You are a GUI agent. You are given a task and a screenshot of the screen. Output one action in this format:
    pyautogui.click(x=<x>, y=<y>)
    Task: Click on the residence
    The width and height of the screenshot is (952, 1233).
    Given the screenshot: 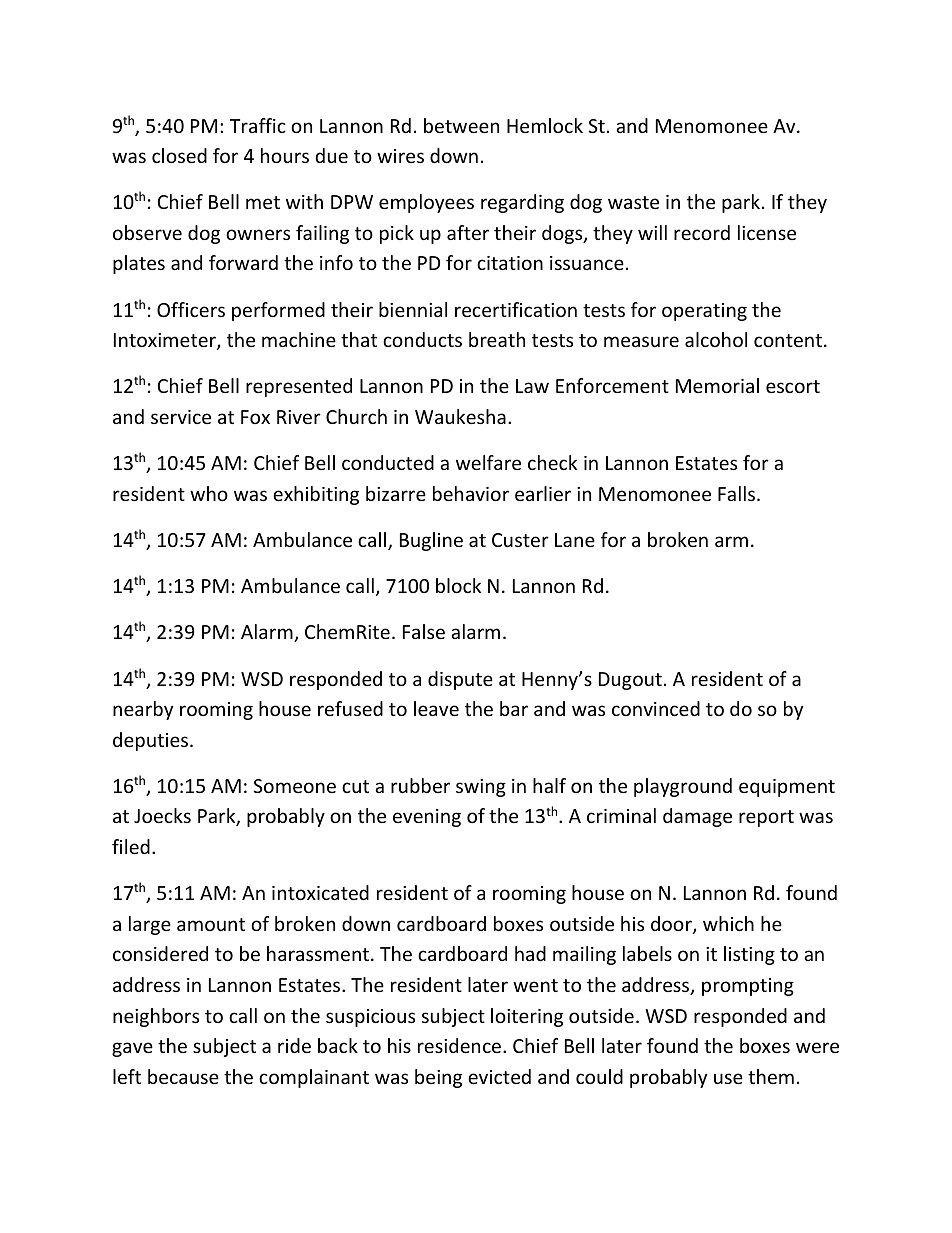 What is the action you would take?
    pyautogui.click(x=459, y=1045)
